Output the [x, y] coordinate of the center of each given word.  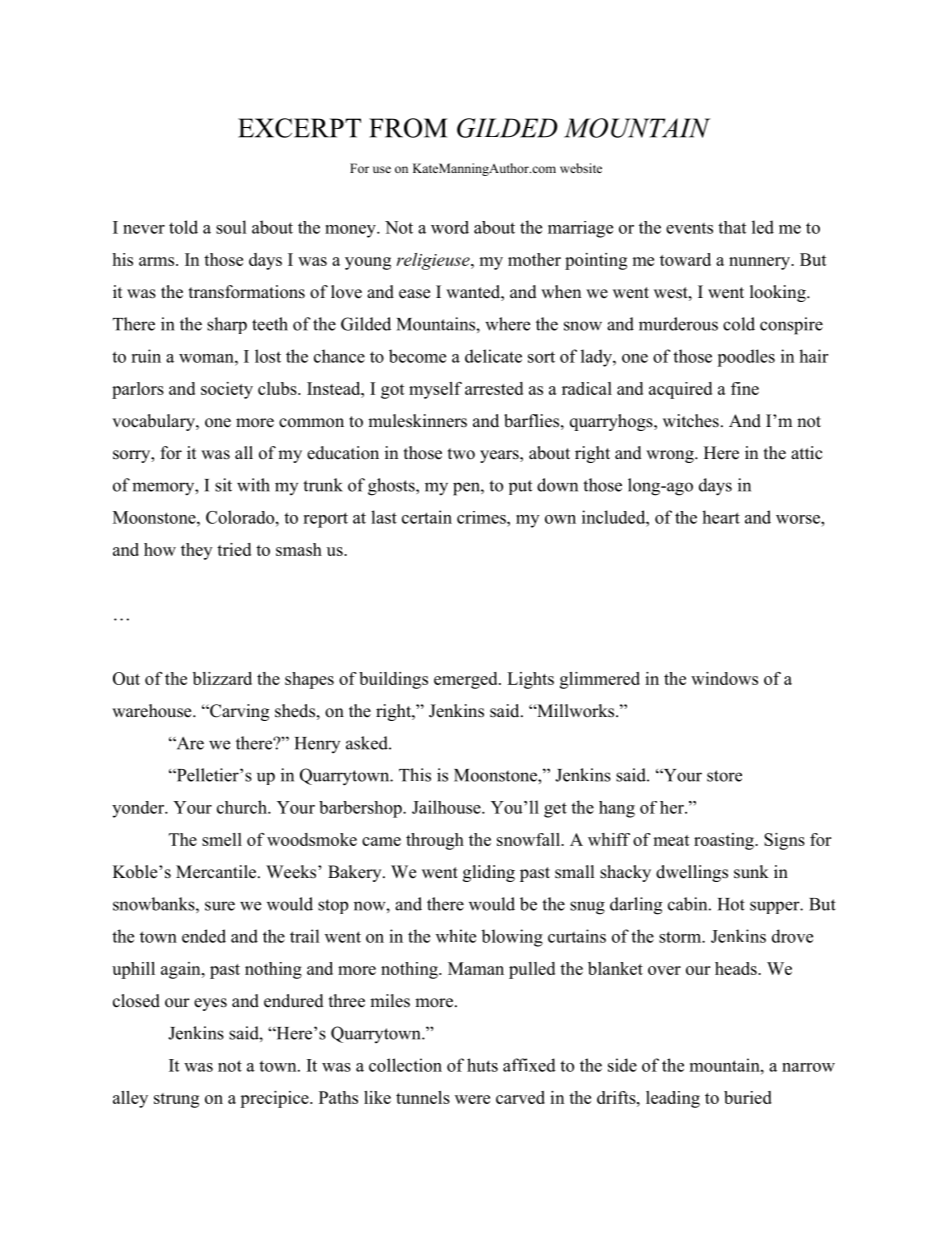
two [461, 454]
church [243, 807]
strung [176, 1100]
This [415, 775]
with [253, 485]
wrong [671, 456]
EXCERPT [299, 128]
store [724, 776]
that [732, 227]
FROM [408, 128]
